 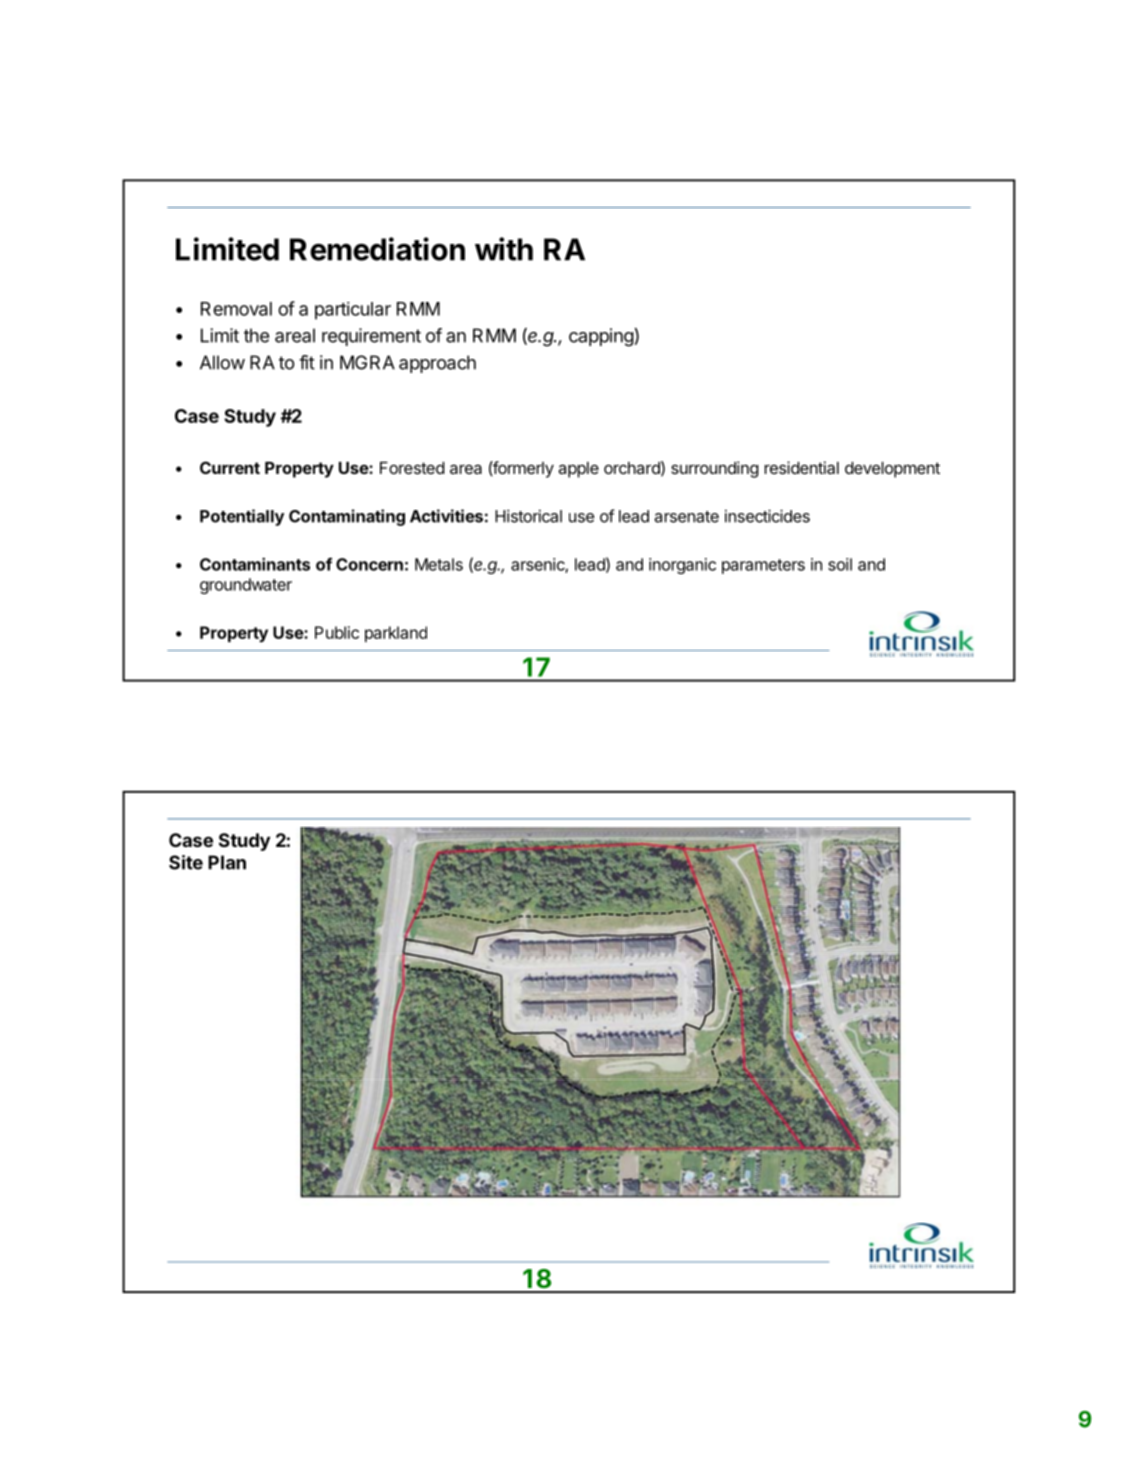 What do you see at coordinates (230, 467) in the page?
I see `Current` at bounding box center [230, 467].
